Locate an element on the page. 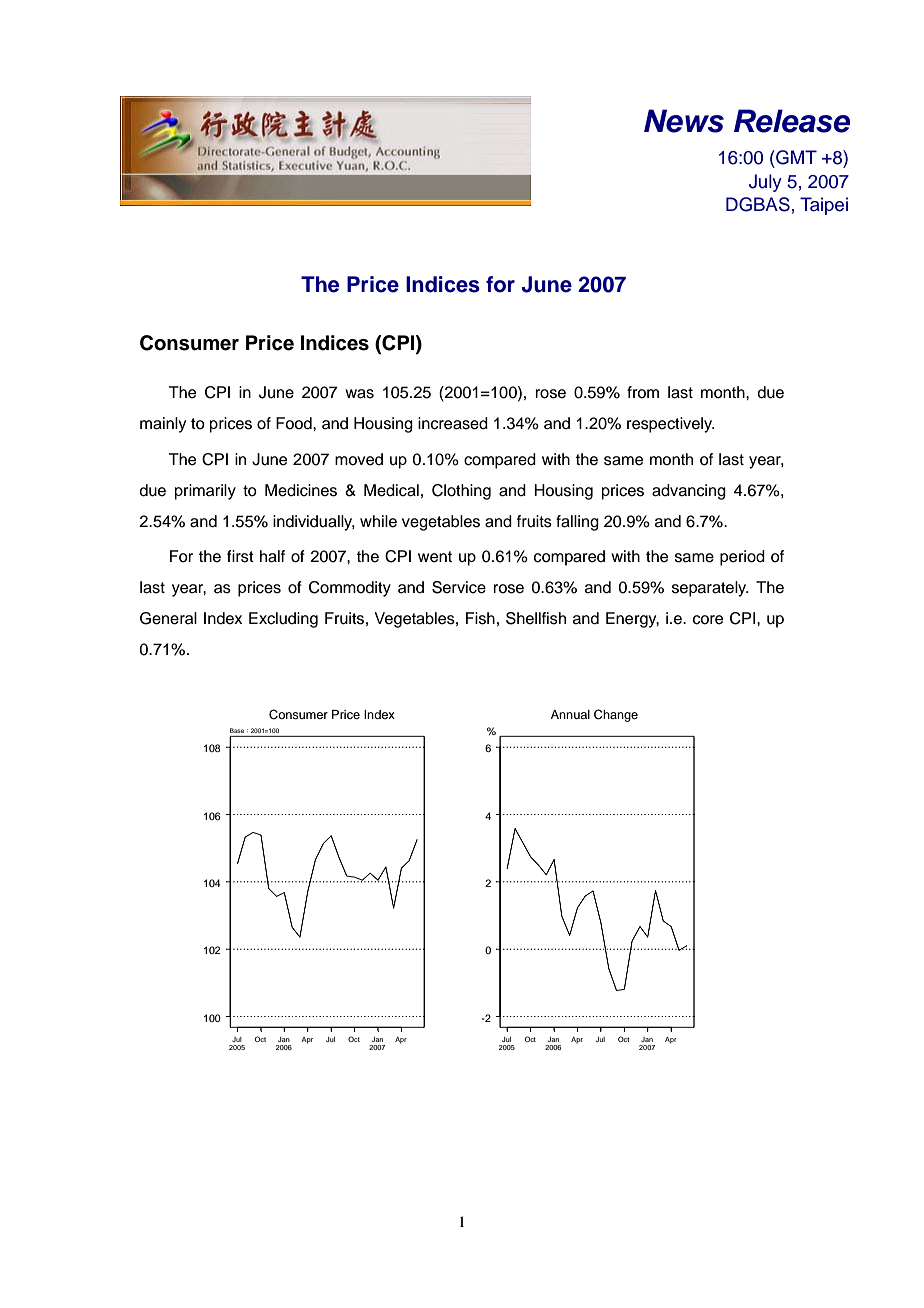  Excluding is located at coordinates (283, 620).
